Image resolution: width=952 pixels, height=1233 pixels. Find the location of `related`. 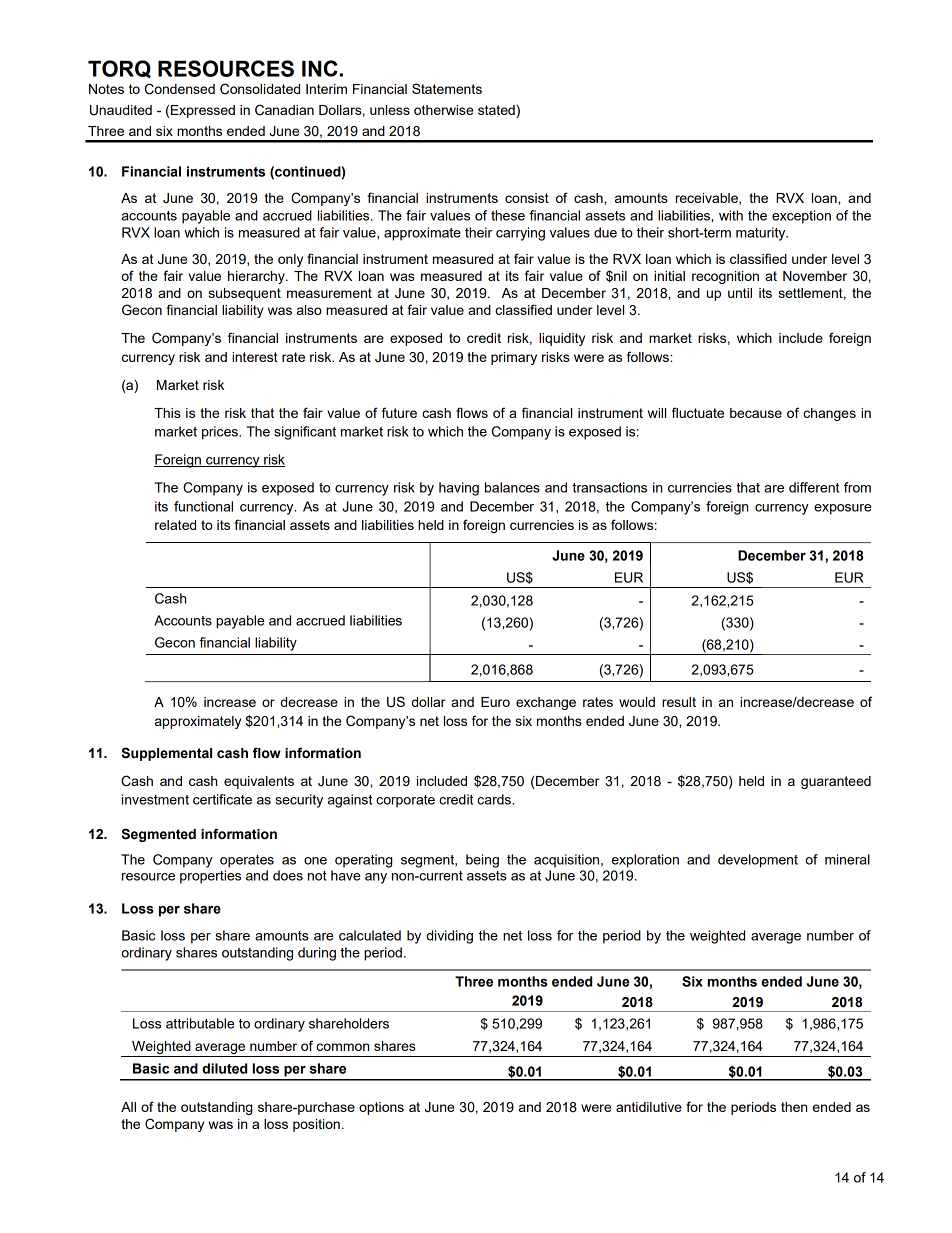

related is located at coordinates (175, 525).
